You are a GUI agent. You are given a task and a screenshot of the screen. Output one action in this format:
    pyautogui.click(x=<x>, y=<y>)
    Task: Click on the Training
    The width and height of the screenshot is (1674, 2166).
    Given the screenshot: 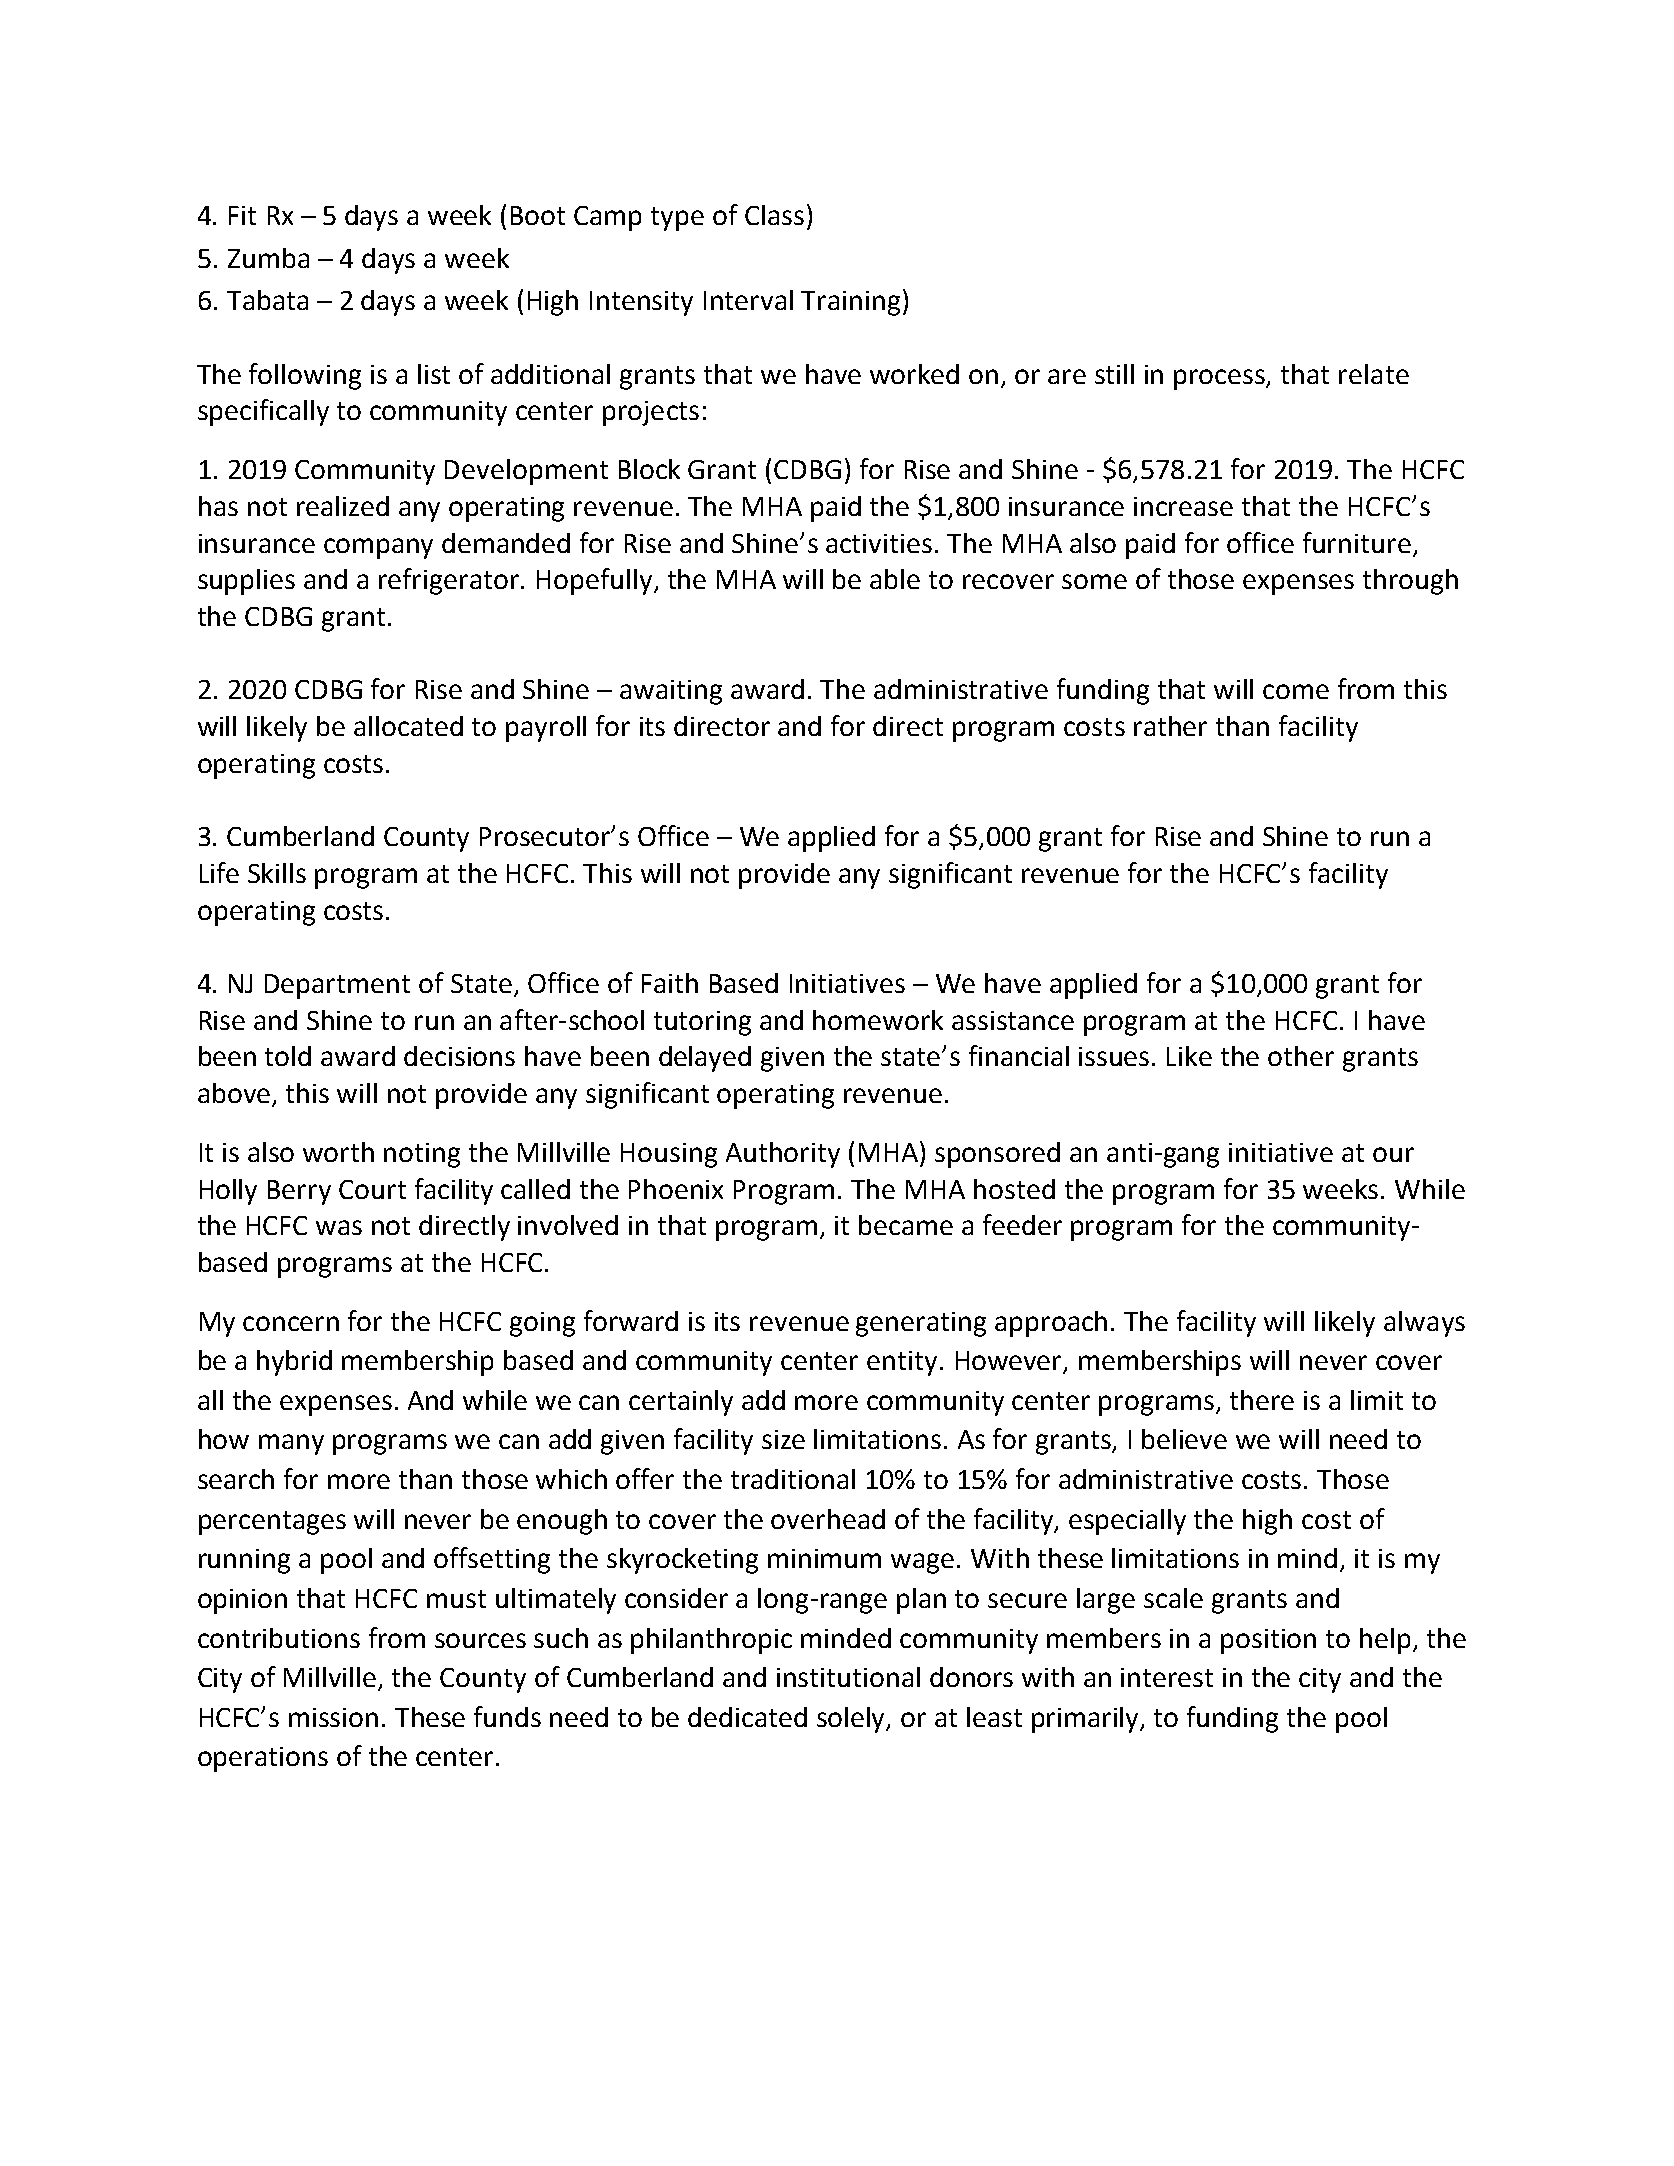 What is the action you would take?
    pyautogui.click(x=850, y=303)
